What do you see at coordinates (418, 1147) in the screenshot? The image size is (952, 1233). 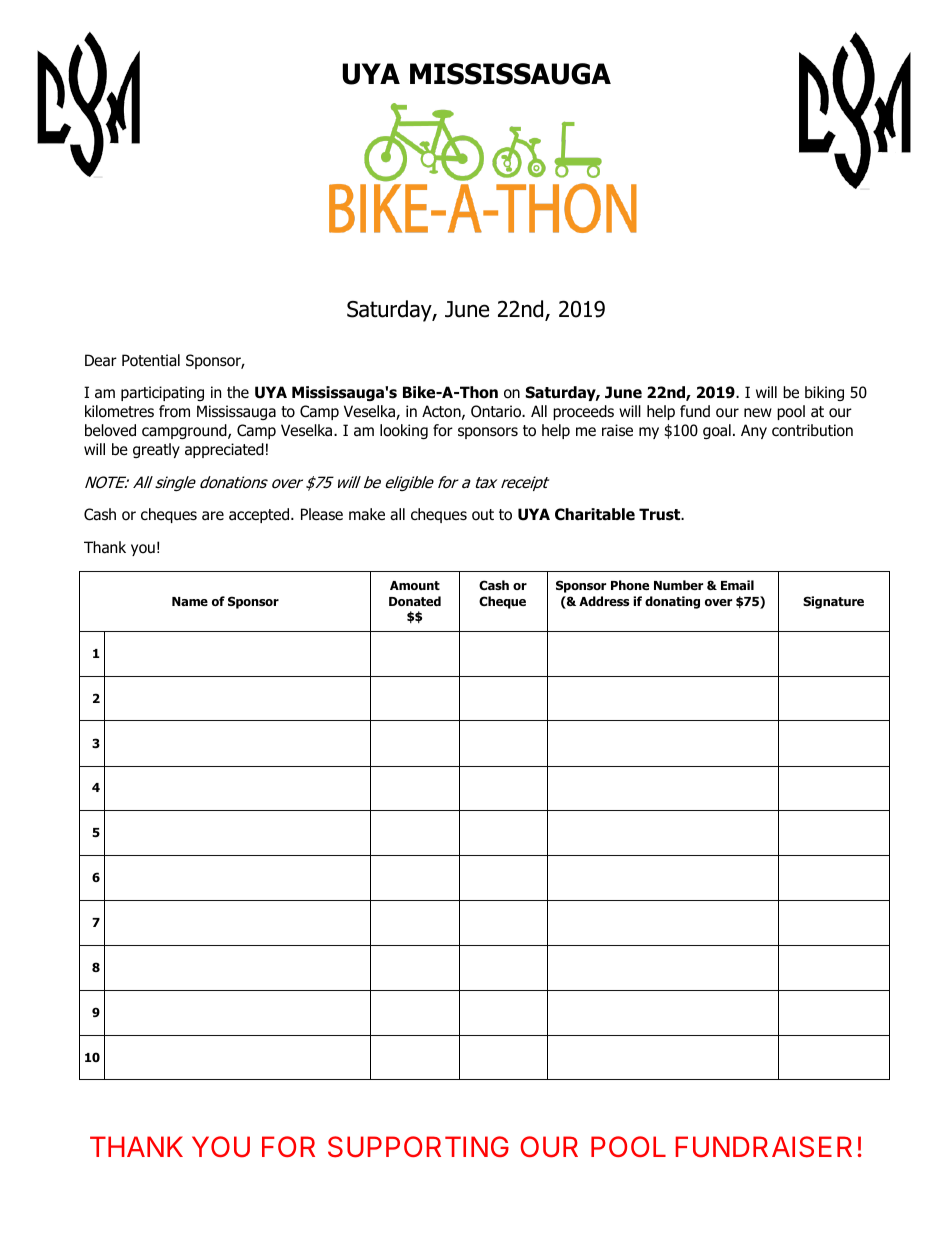 I see `SUPPORTING` at bounding box center [418, 1147].
